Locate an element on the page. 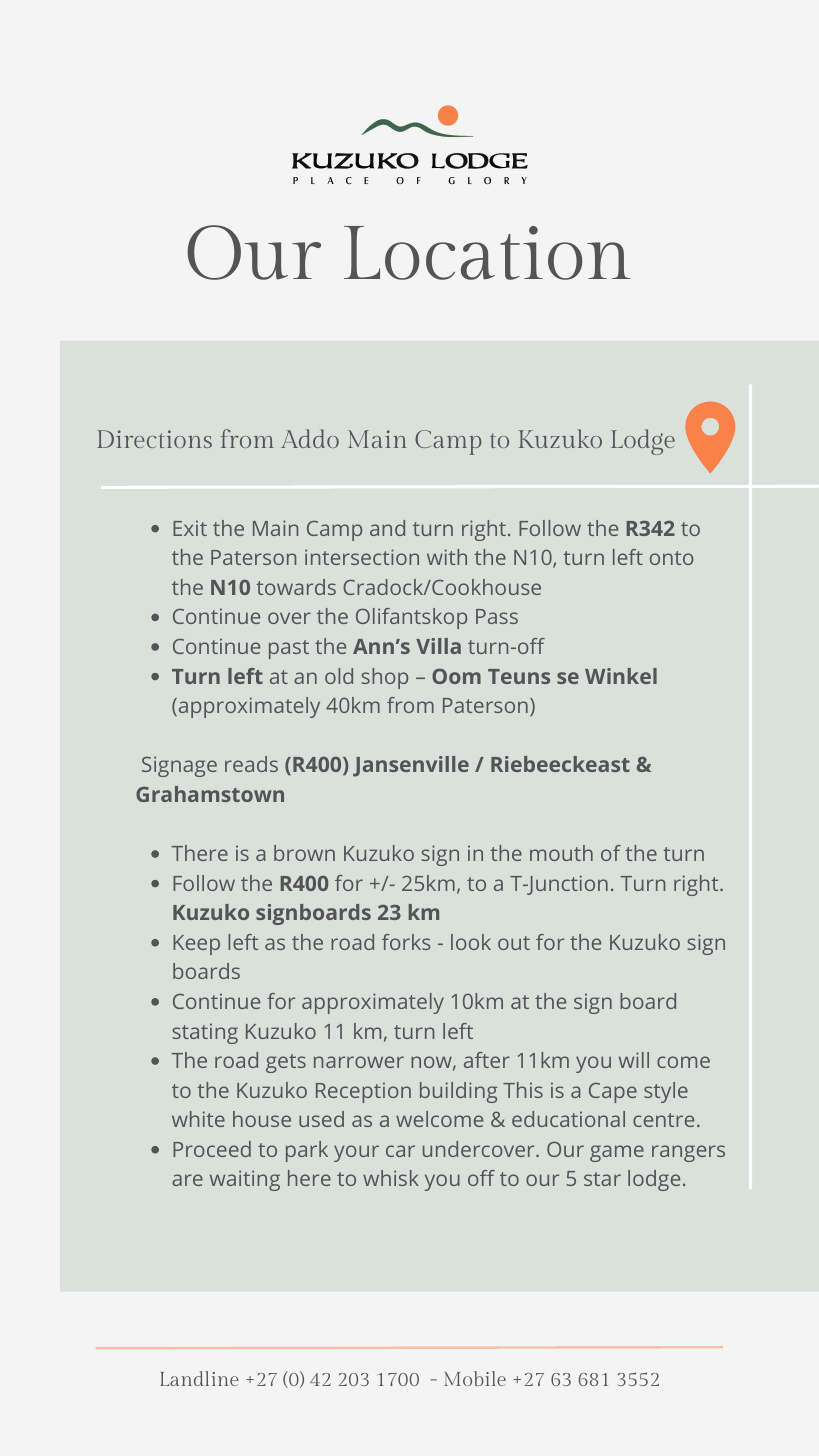 The width and height of the page is (819, 1456). Mobile is located at coordinates (475, 1378).
